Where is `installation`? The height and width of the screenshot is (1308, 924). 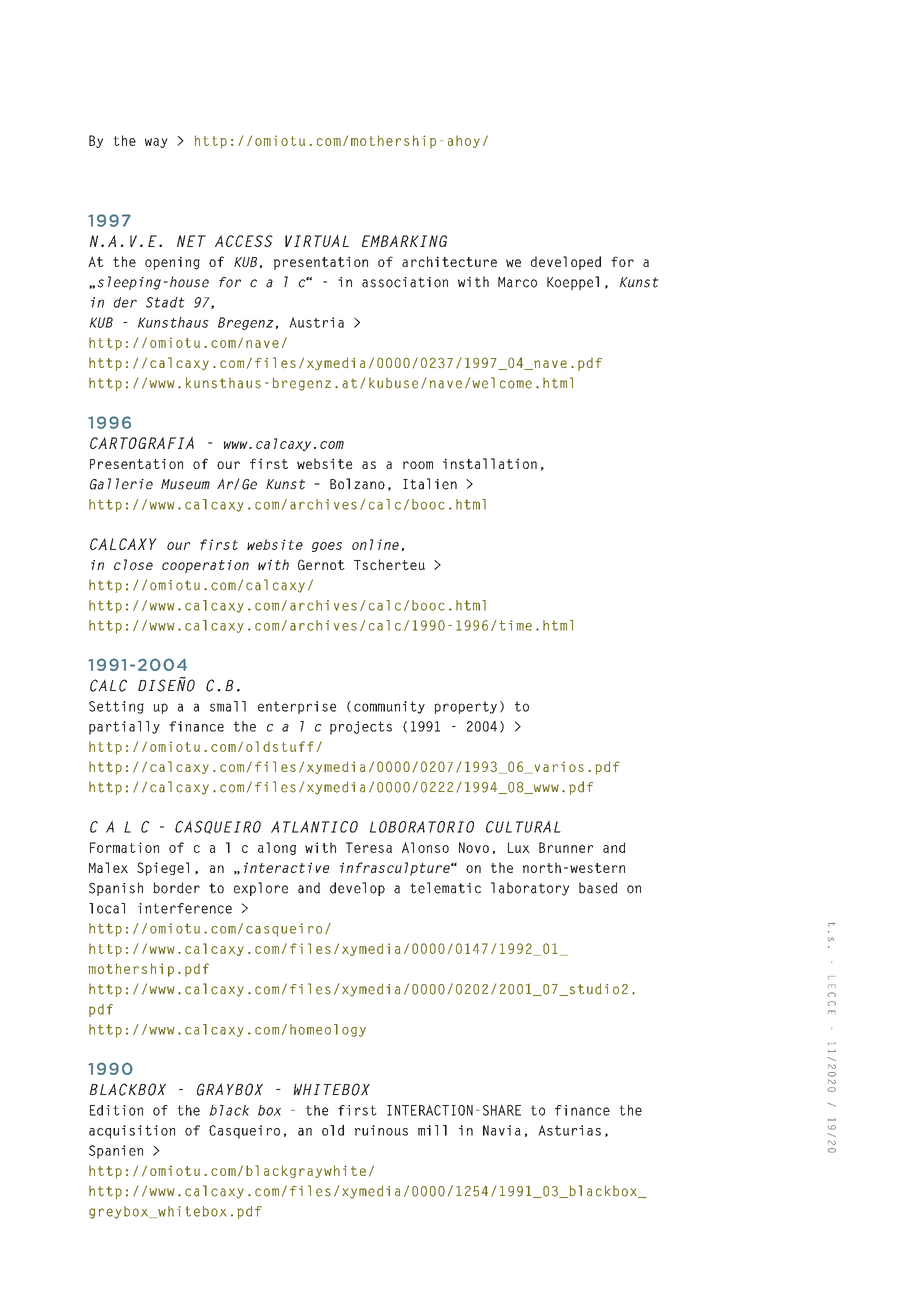 installation is located at coordinates (490, 463).
